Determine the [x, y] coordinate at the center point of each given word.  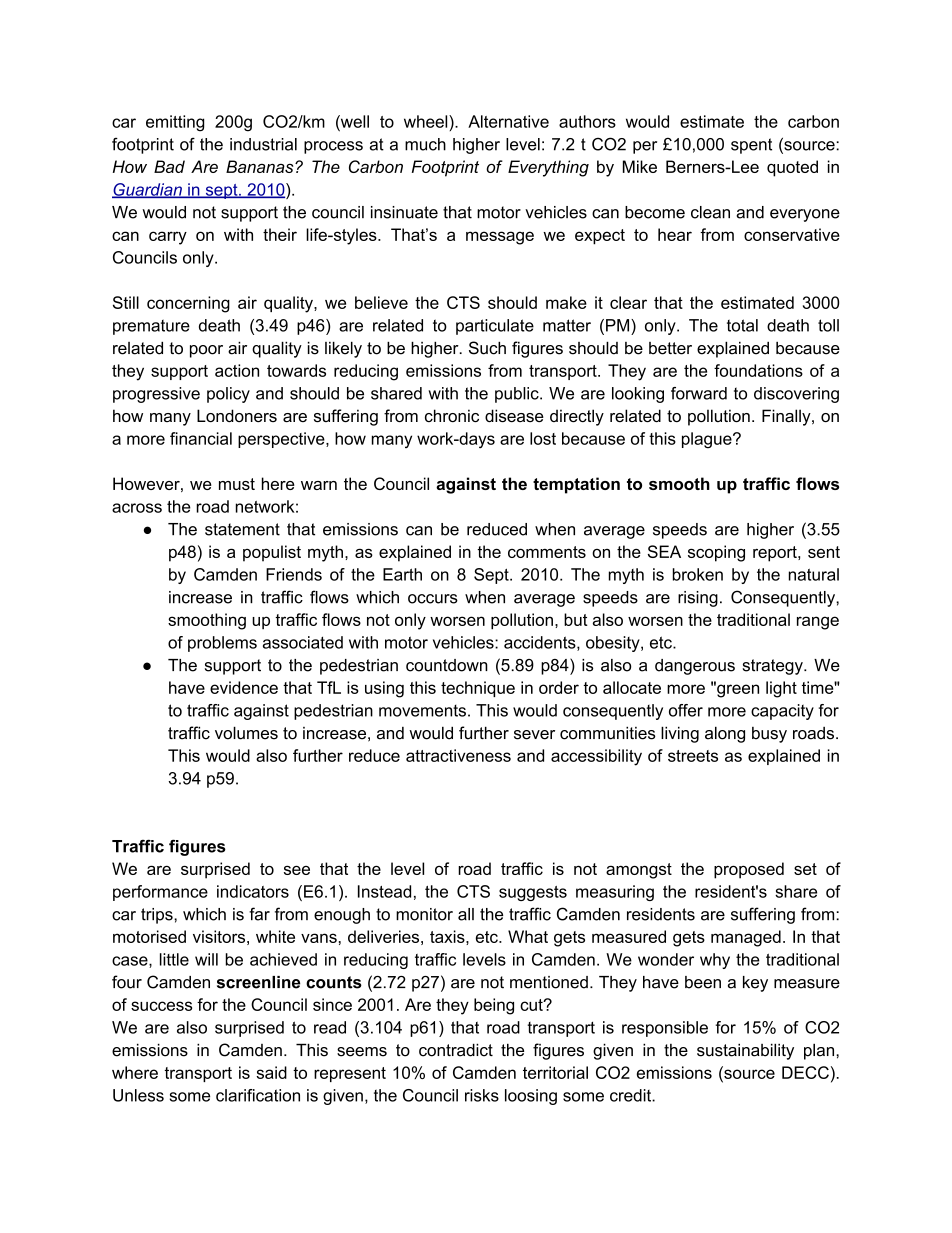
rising [698, 599]
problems [222, 644]
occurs [433, 599]
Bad [169, 166]
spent [751, 146]
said [271, 1072]
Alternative [508, 121]
